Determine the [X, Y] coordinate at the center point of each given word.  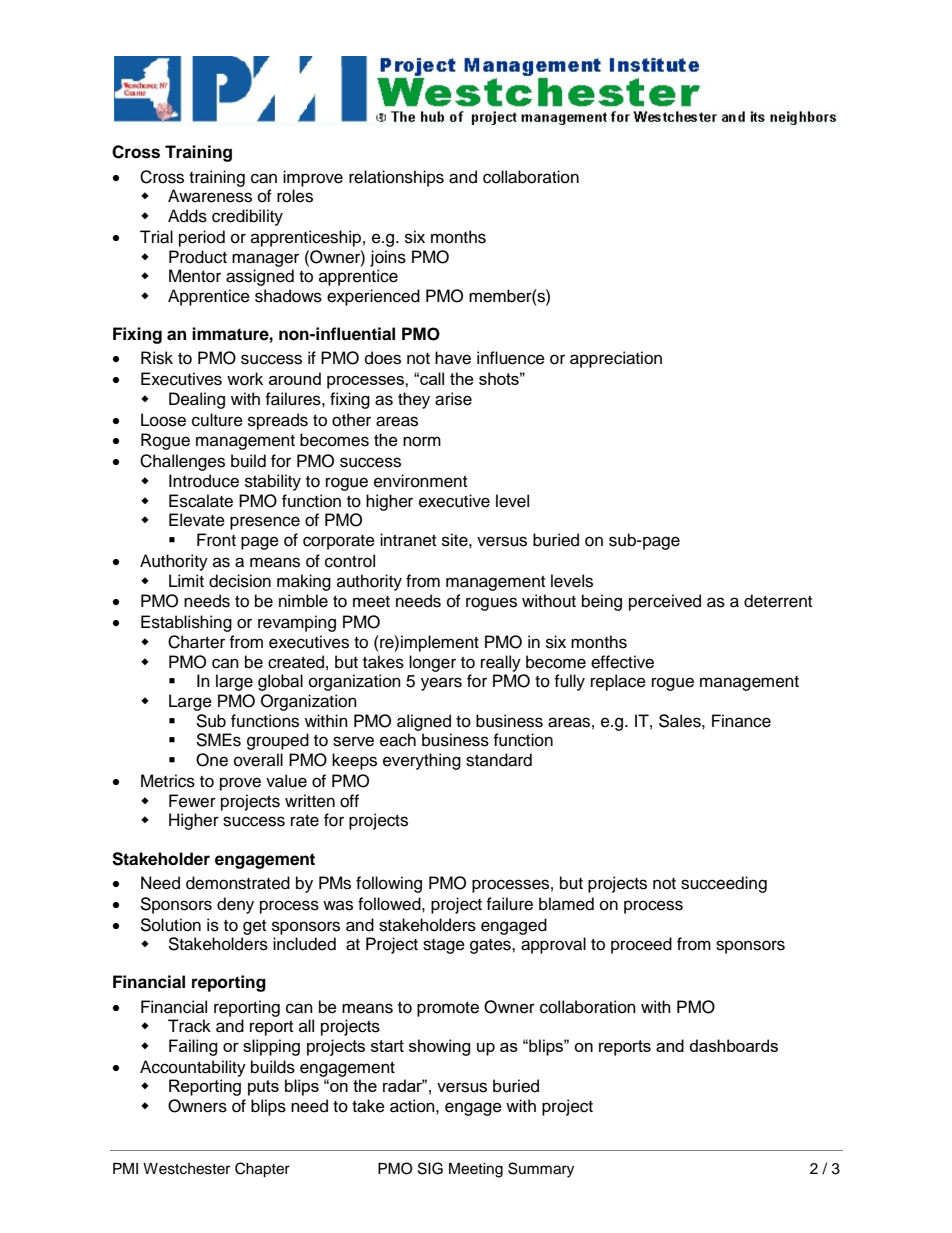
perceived [665, 602]
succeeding [724, 884]
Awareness [210, 196]
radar [404, 1085]
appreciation [616, 359]
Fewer [192, 801]
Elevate [197, 520]
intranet [408, 540]
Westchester [186, 1169]
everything [422, 761]
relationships [396, 178]
